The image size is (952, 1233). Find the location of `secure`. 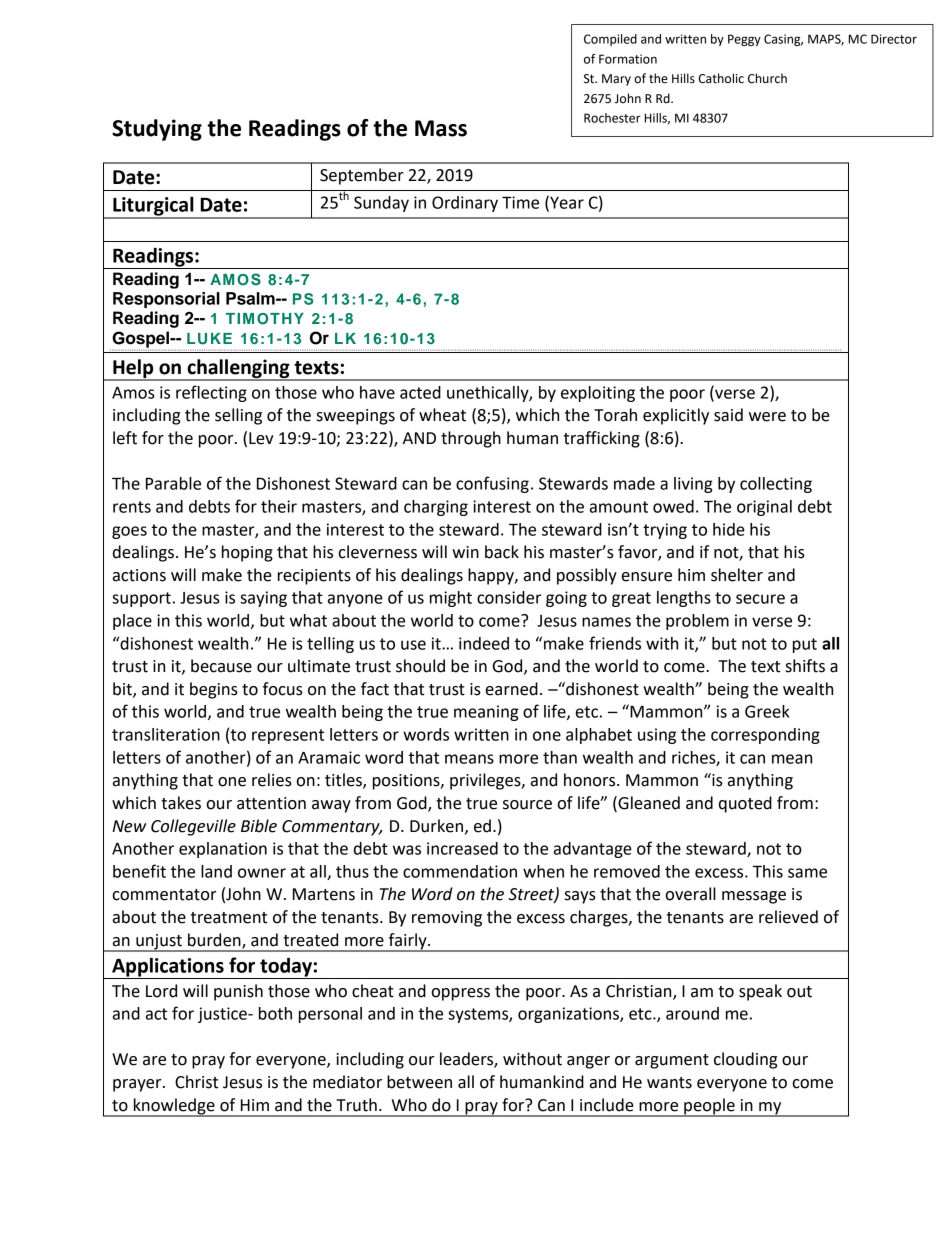

secure is located at coordinates (760, 599).
